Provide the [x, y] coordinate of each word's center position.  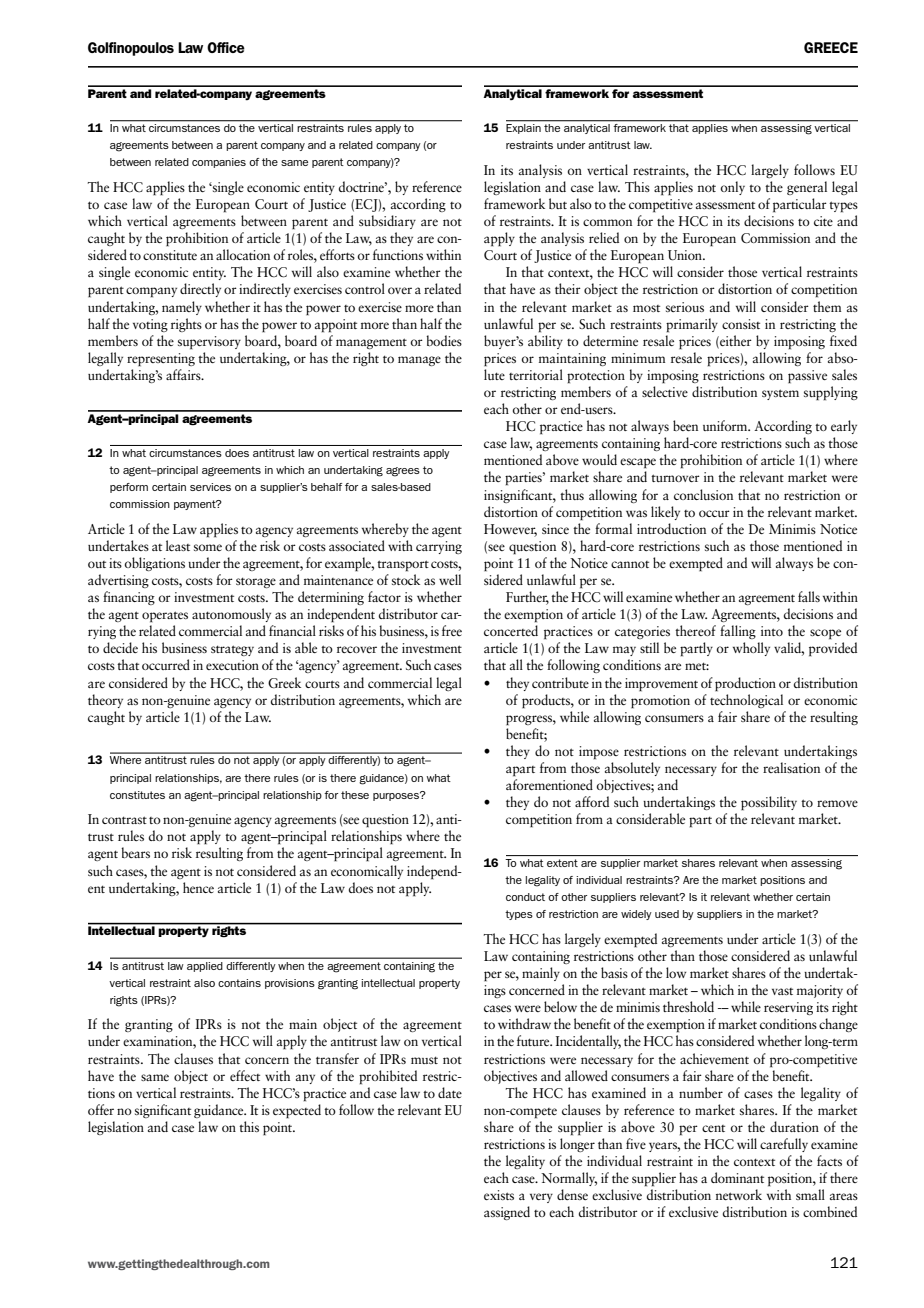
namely [182, 308]
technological [746, 701]
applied [204, 967]
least [178, 545]
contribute [560, 682]
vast [782, 991]
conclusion [703, 494]
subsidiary [387, 222]
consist [741, 324]
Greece [831, 47]
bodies [444, 340]
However [510, 530]
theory [105, 701]
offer [101, 1109]
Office [226, 47]
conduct [525, 897]
